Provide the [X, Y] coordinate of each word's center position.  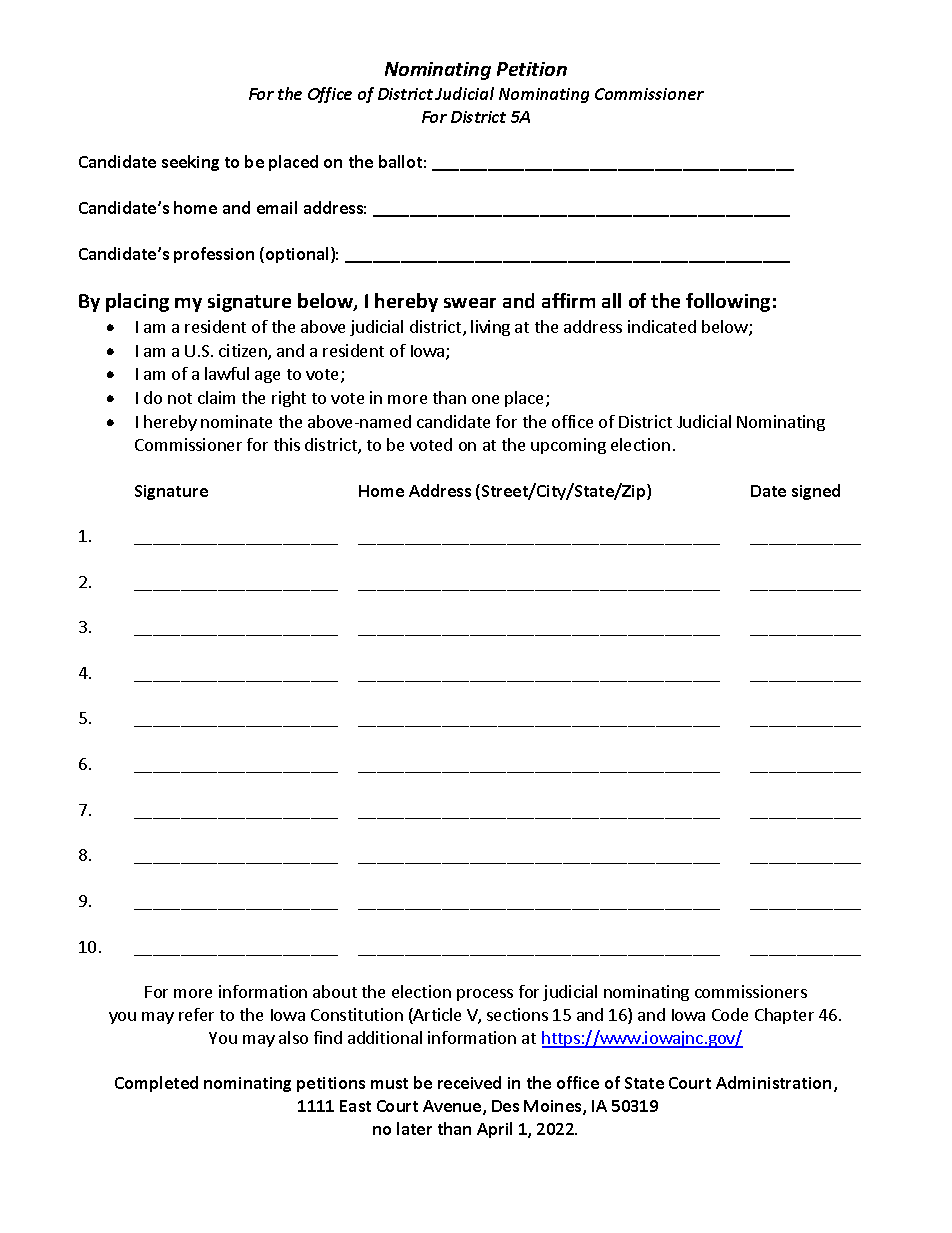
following [728, 302]
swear [470, 303]
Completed [156, 1084]
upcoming [568, 446]
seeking [190, 163]
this [287, 444]
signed [816, 492]
